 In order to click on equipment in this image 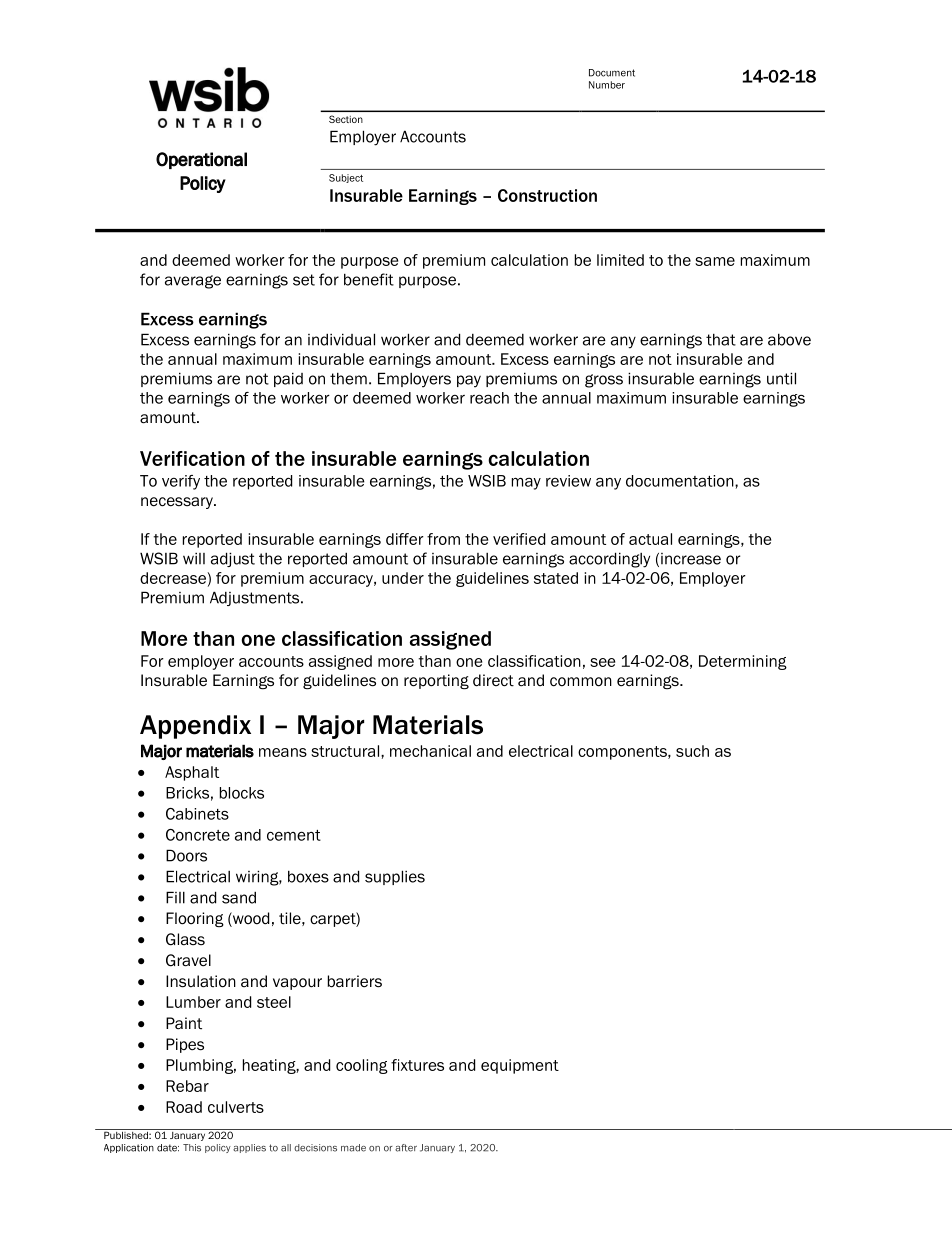, I will do `click(520, 1066)`.
